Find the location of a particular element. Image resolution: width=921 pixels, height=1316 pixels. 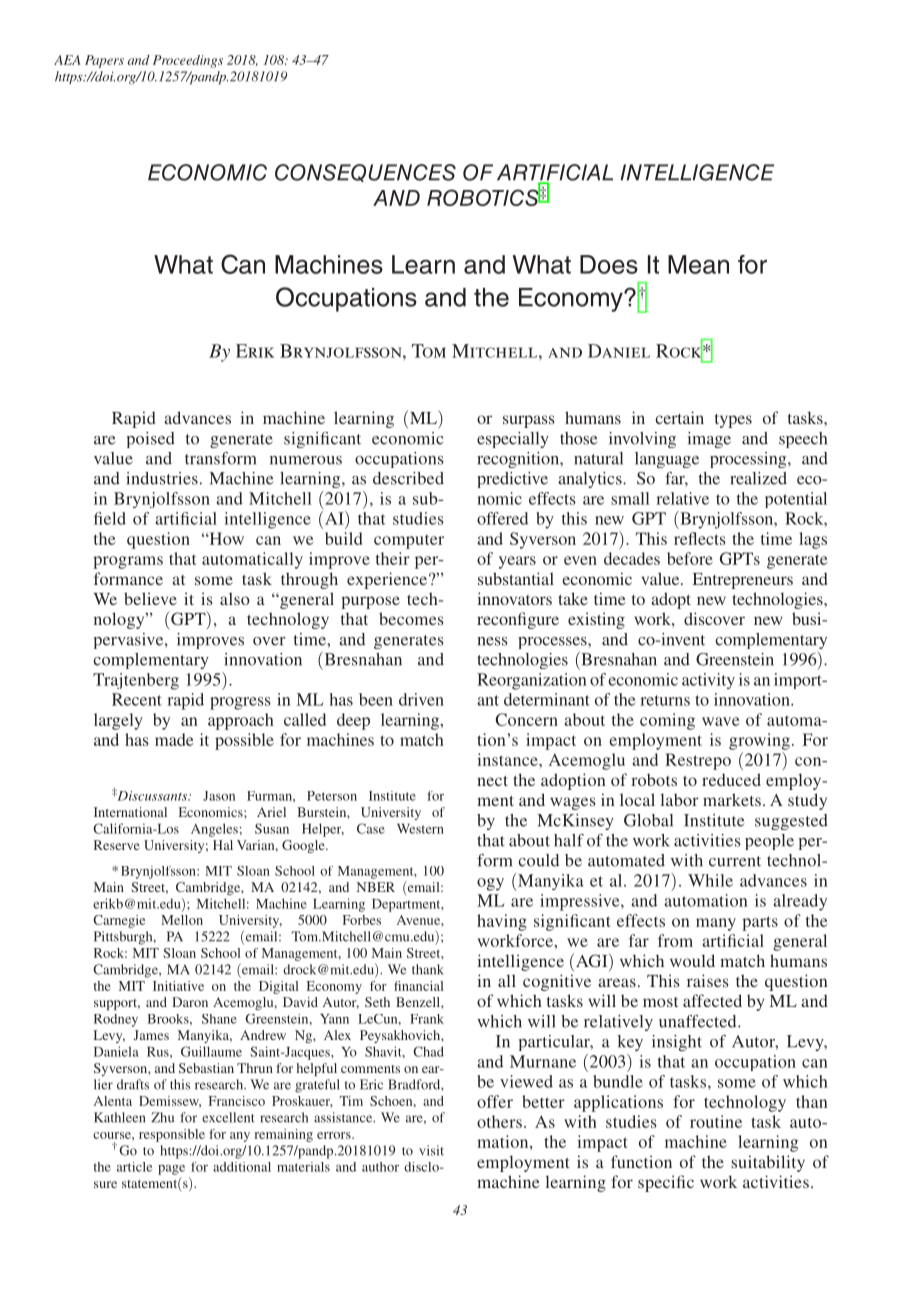

visit is located at coordinates (431, 1150).
